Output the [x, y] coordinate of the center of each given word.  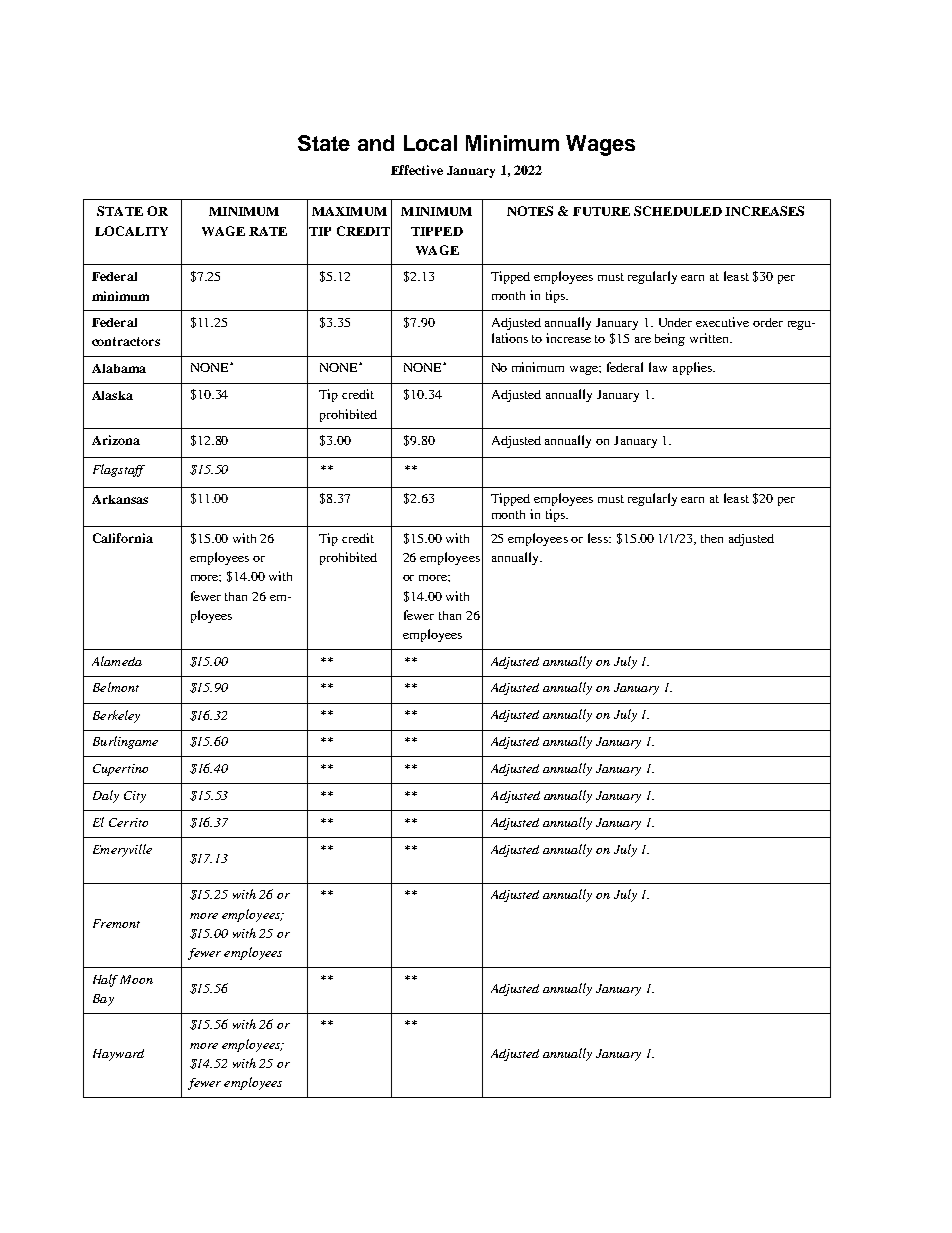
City [135, 797]
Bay [103, 1000]
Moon [136, 979]
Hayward [118, 1055]
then [712, 538]
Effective [417, 170]
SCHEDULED [678, 211]
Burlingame [125, 742]
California [123, 538]
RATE [268, 231]
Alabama [119, 368]
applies [693, 368]
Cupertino [120, 770]
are [643, 340]
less [599, 538]
